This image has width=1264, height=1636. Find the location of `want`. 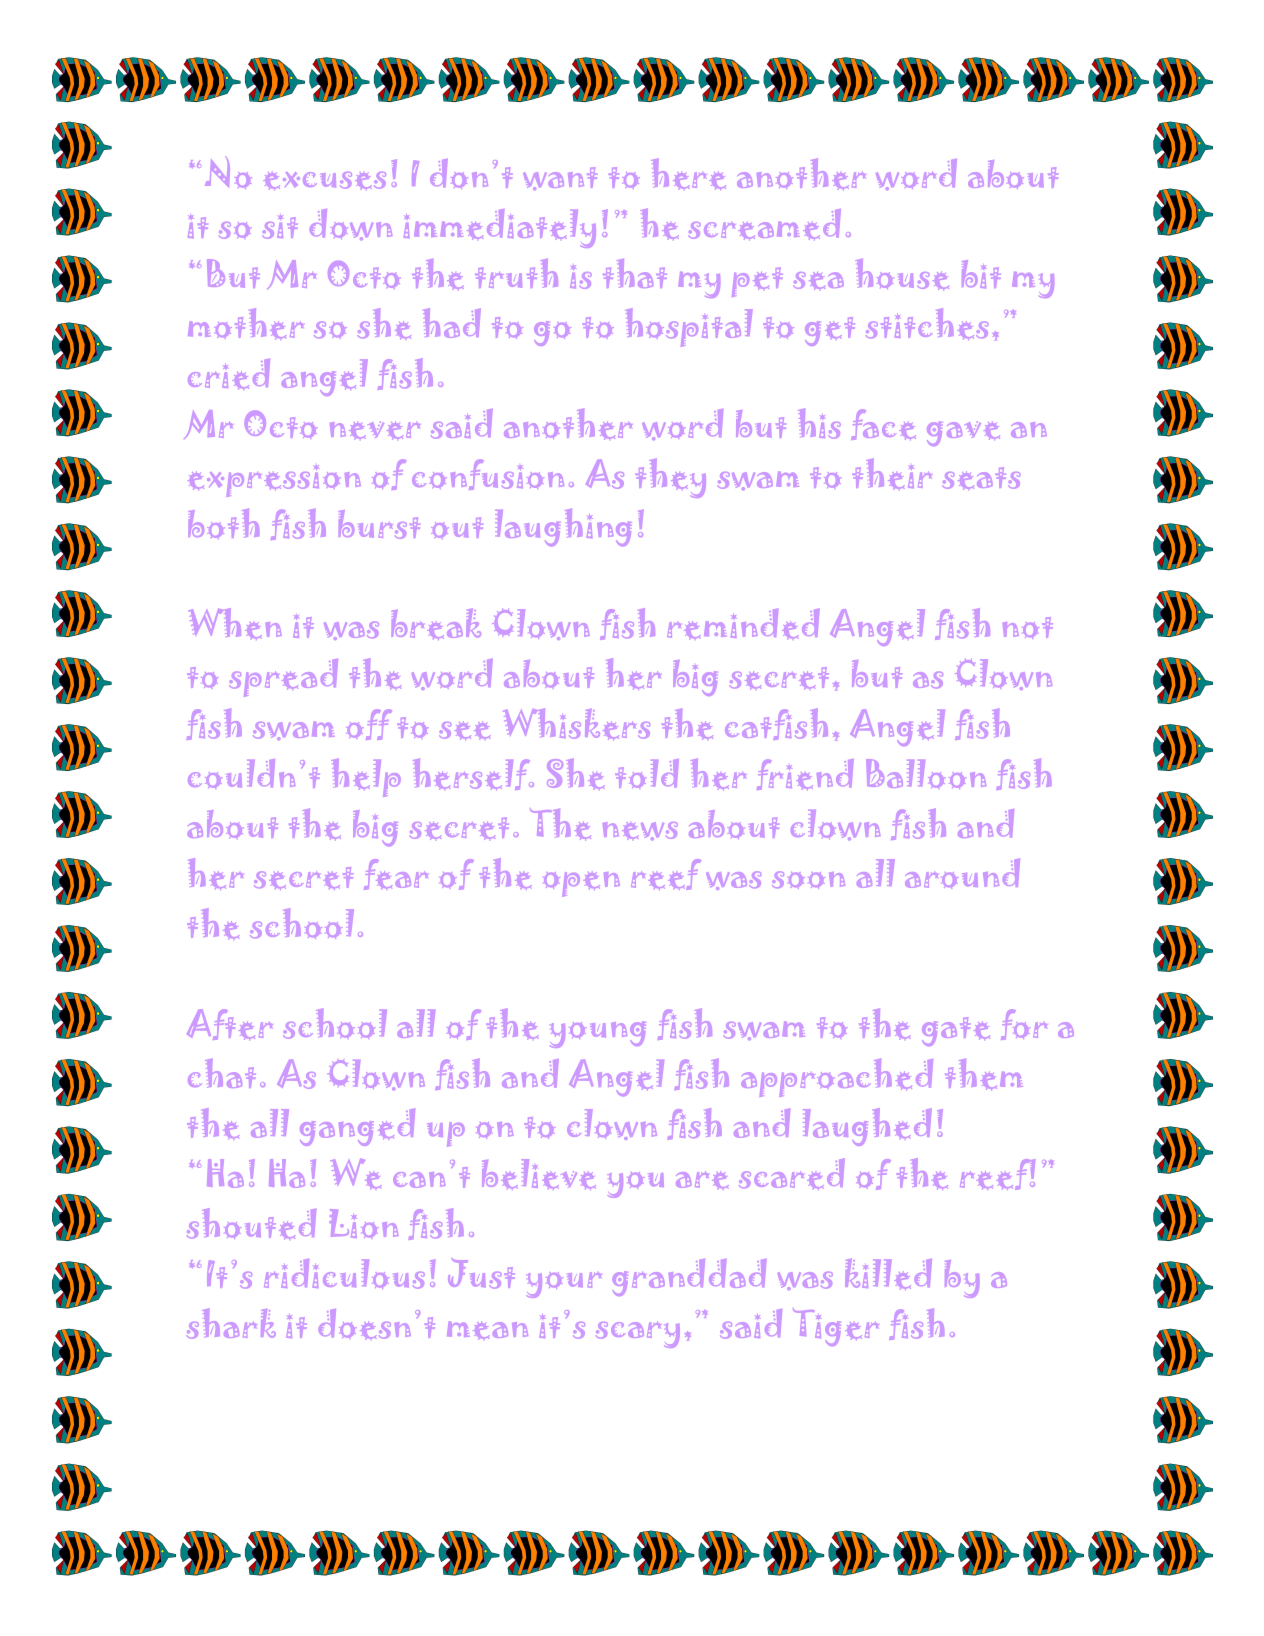

want is located at coordinates (560, 178).
